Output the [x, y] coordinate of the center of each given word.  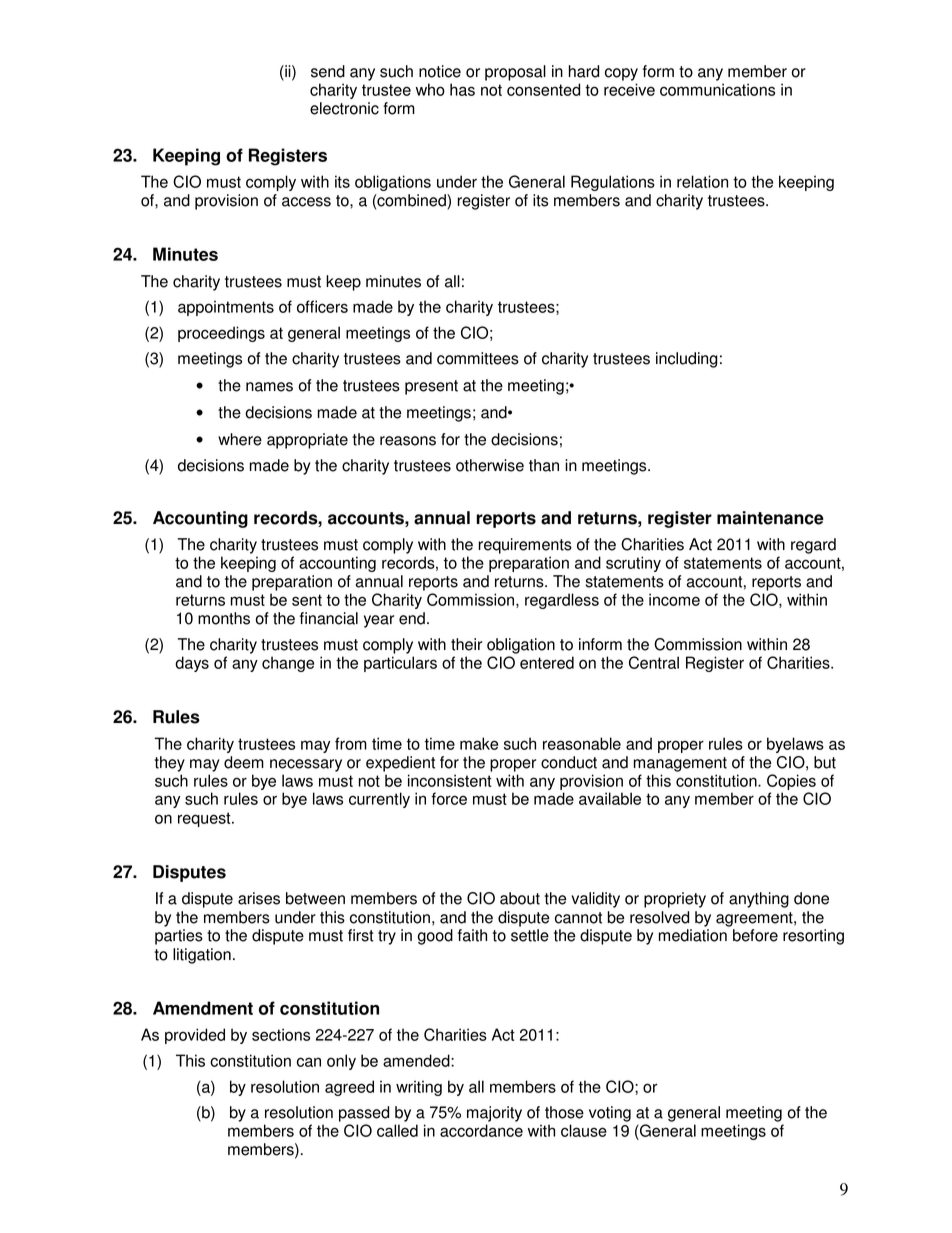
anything [759, 900]
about [520, 898]
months [224, 618]
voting [610, 1114]
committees [478, 358]
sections [281, 1034]
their [466, 644]
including [687, 360]
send [328, 71]
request [205, 819]
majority [494, 1114]
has [462, 89]
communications [717, 89]
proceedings [221, 334]
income [674, 599]
